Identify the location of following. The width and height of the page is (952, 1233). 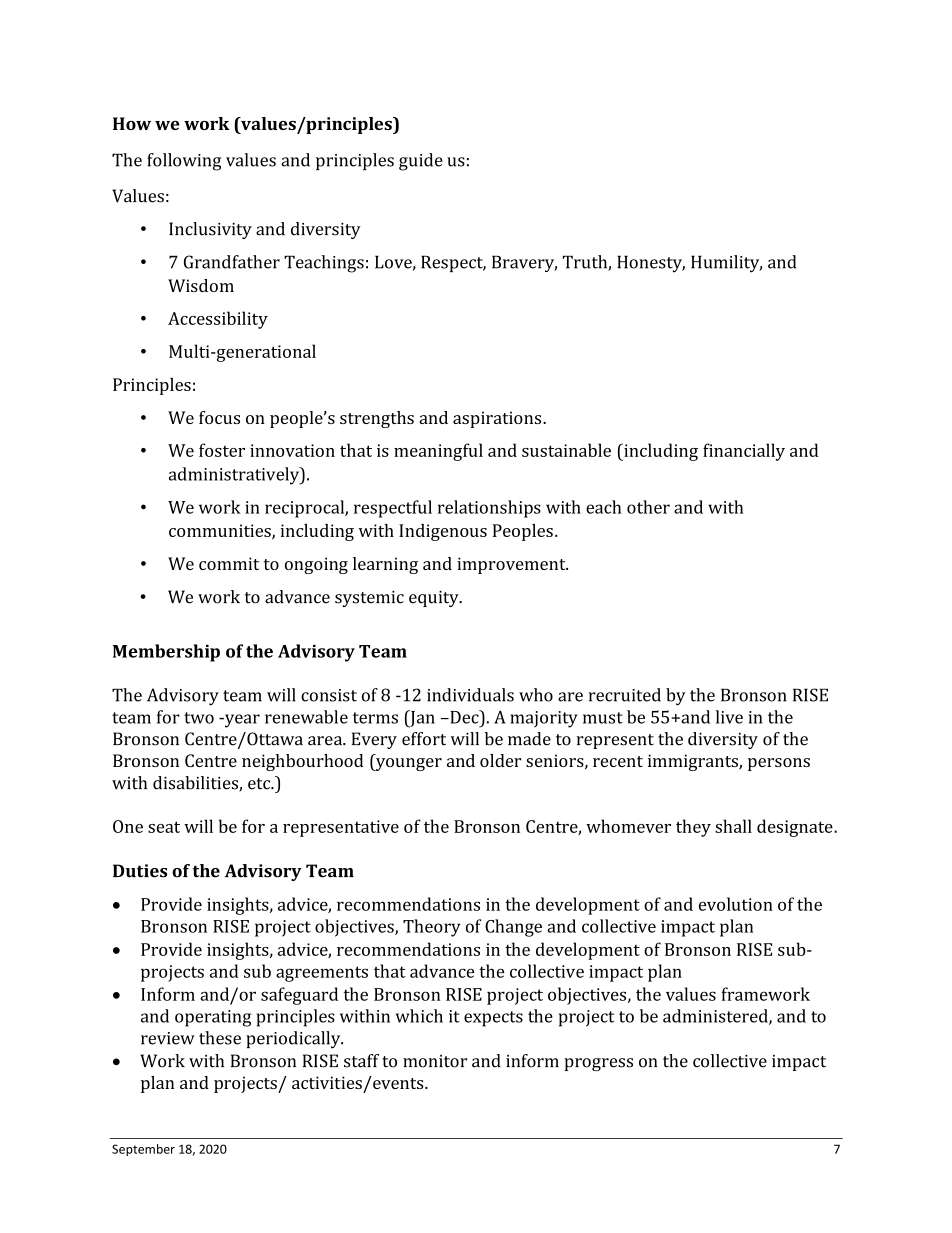
(184, 162).
